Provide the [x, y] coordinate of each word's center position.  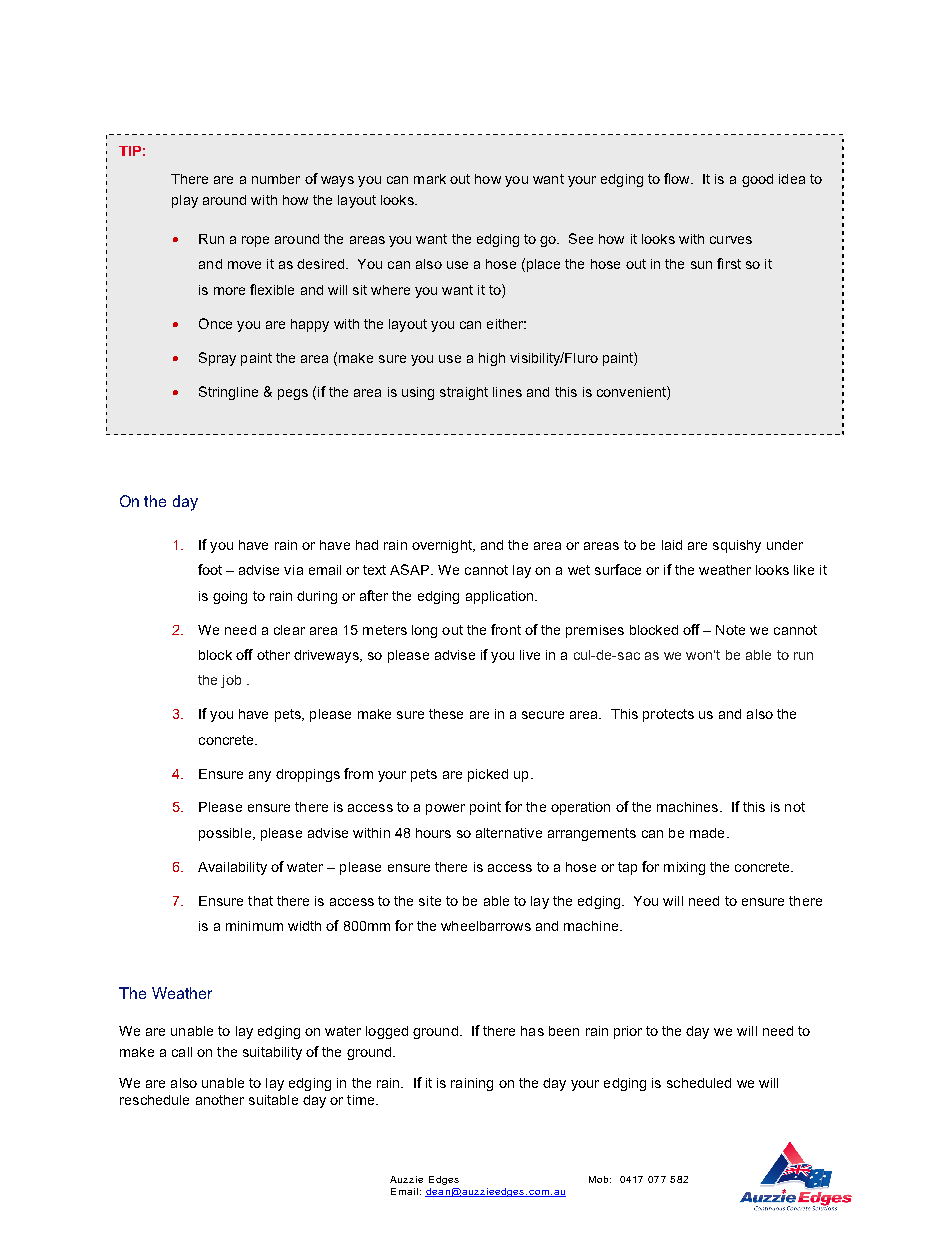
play [185, 201]
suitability [272, 1053]
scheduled [699, 1083]
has [532, 1031]
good [757, 180]
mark [430, 179]
